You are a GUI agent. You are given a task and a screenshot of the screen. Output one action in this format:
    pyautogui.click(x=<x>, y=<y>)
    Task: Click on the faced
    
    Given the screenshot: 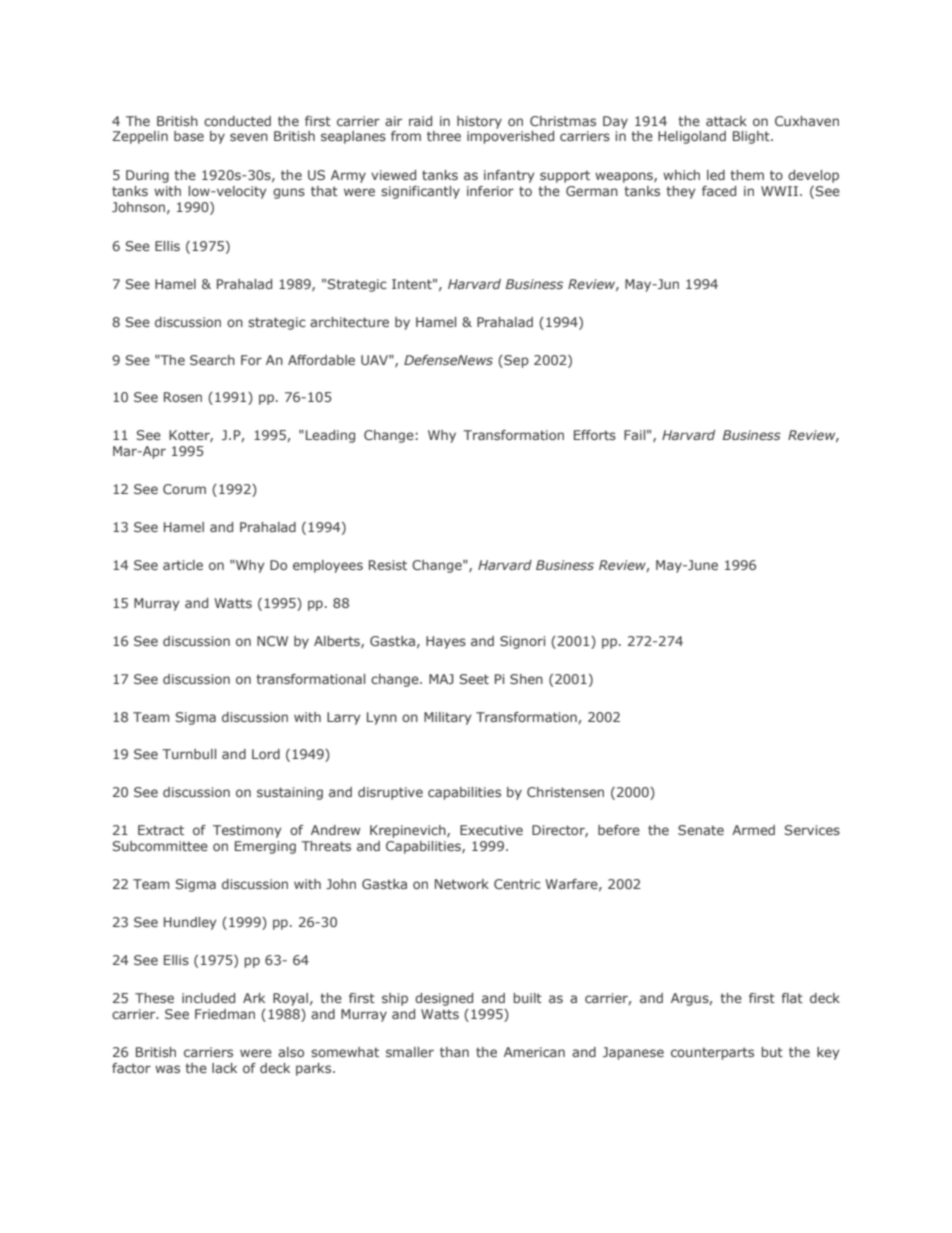 What is the action you would take?
    pyautogui.click(x=719, y=191)
